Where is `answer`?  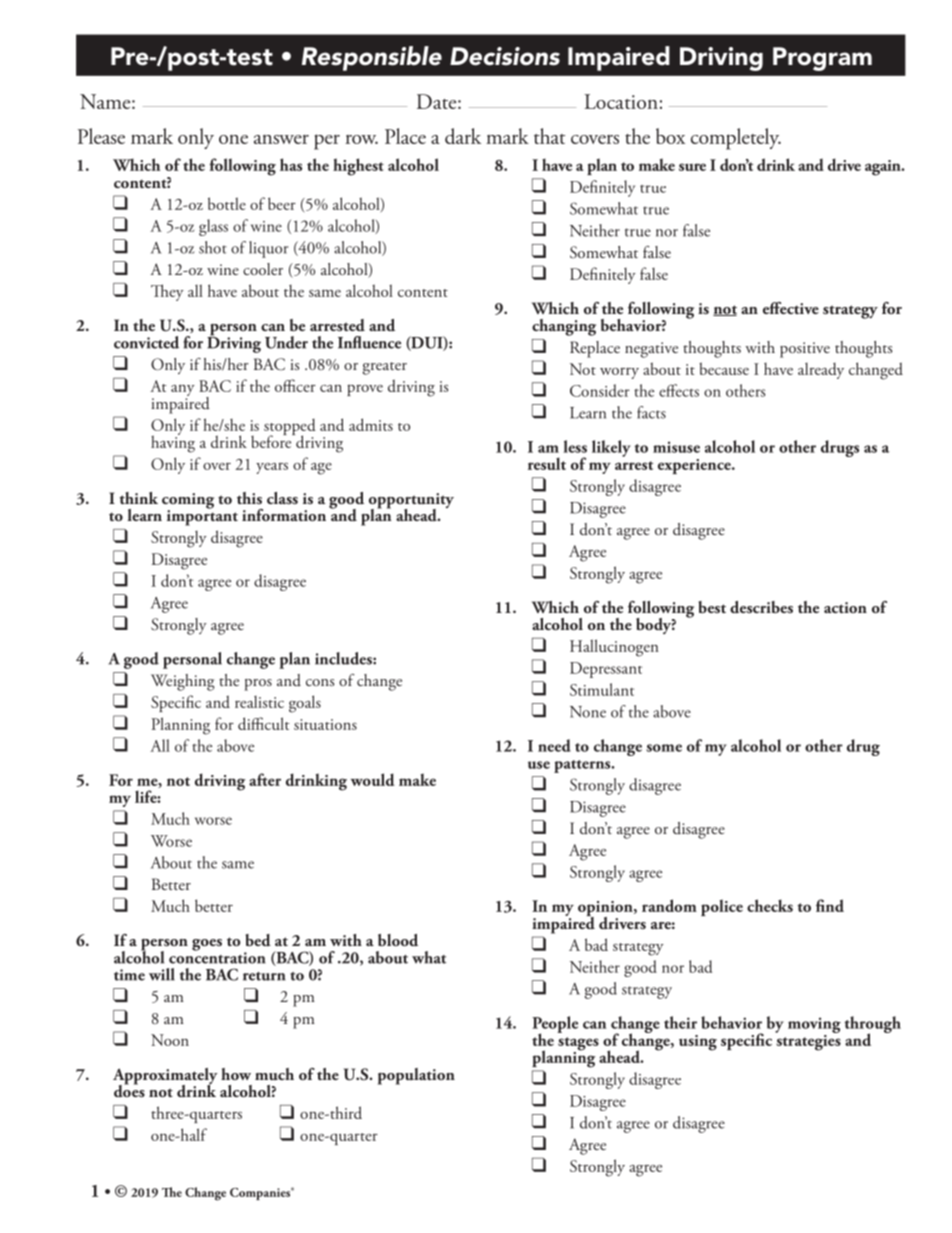
answer is located at coordinates (281, 139).
